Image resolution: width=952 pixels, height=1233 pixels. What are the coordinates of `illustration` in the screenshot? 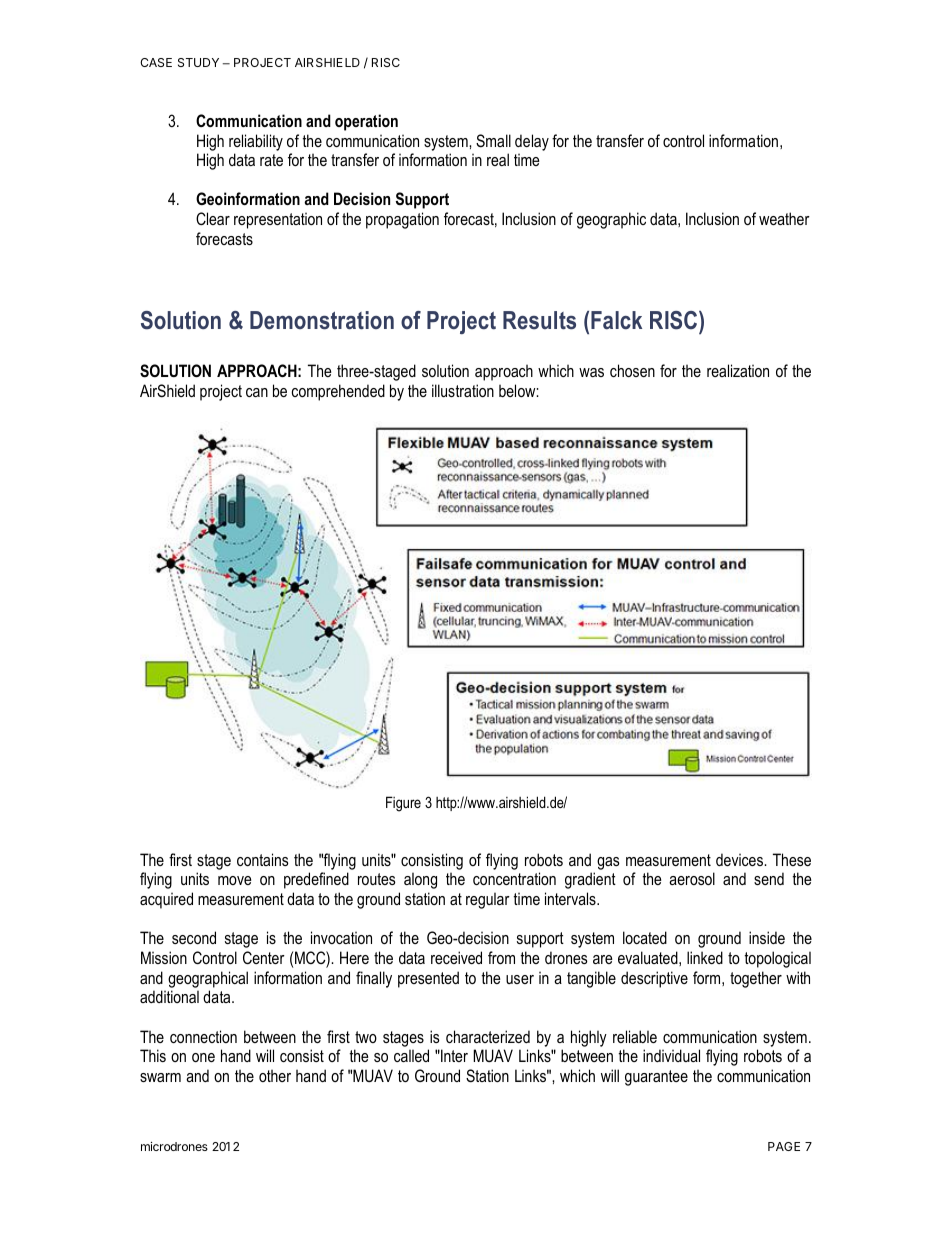 It's located at (463, 390).
